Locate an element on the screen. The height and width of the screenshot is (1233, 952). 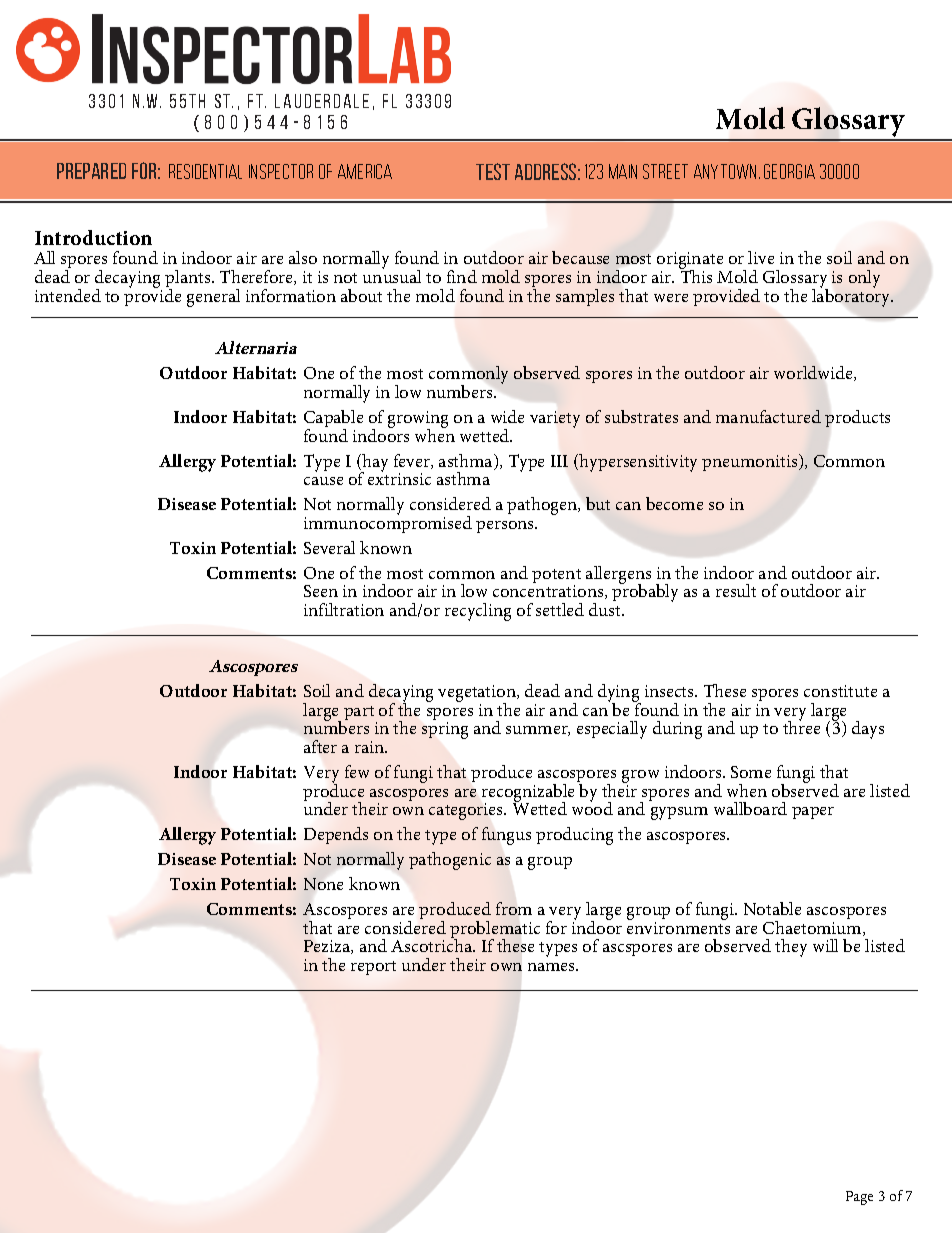
test is located at coordinates (493, 171).
